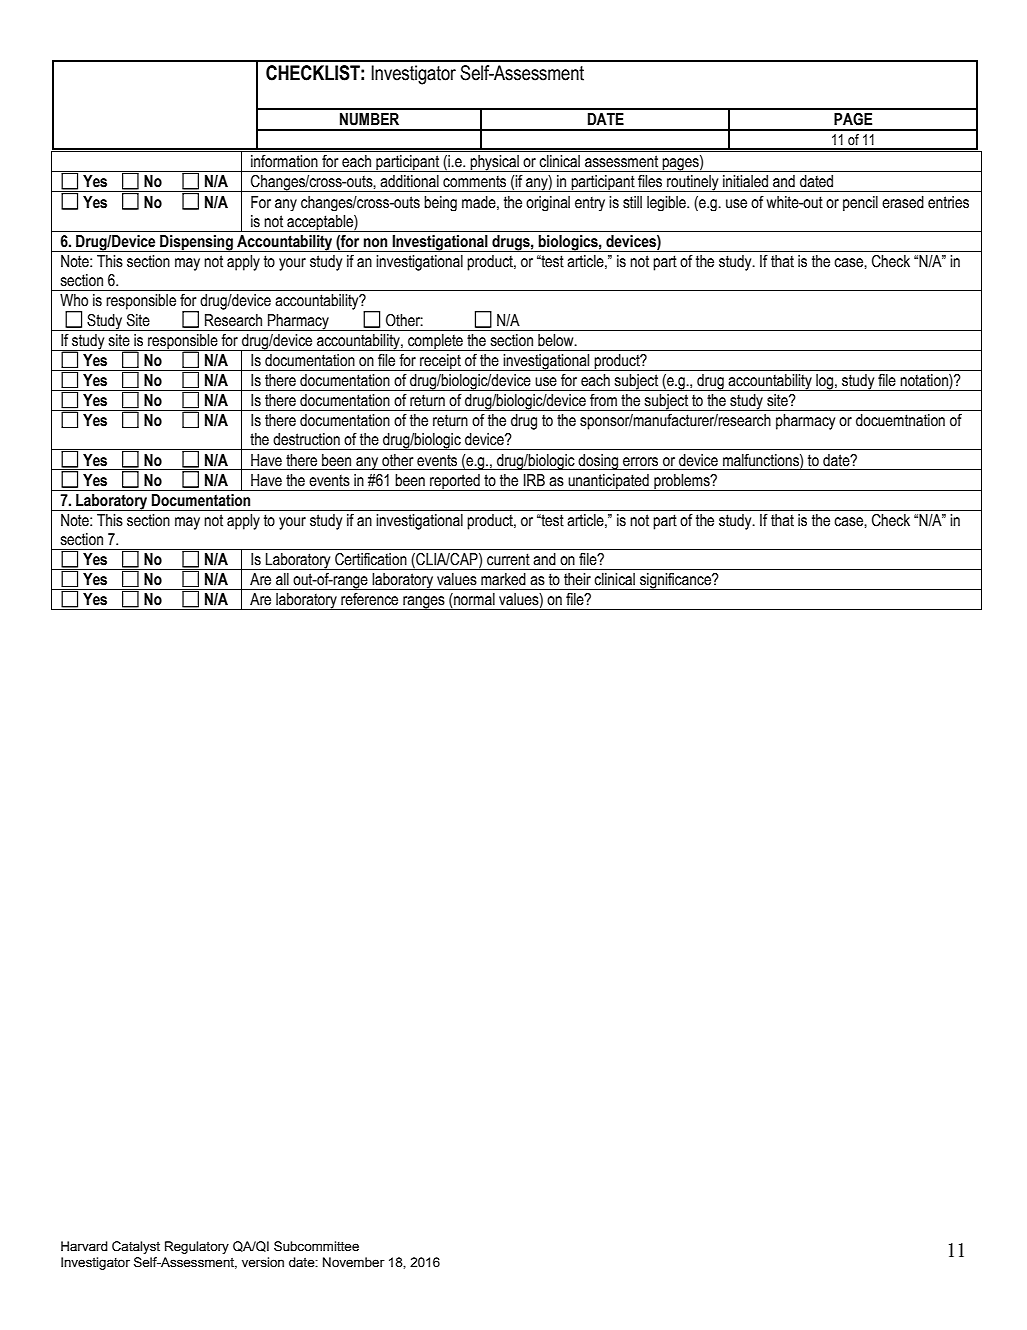 The height and width of the page is (1330, 1027). What do you see at coordinates (455, 482) in the page?
I see `reported` at bounding box center [455, 482].
